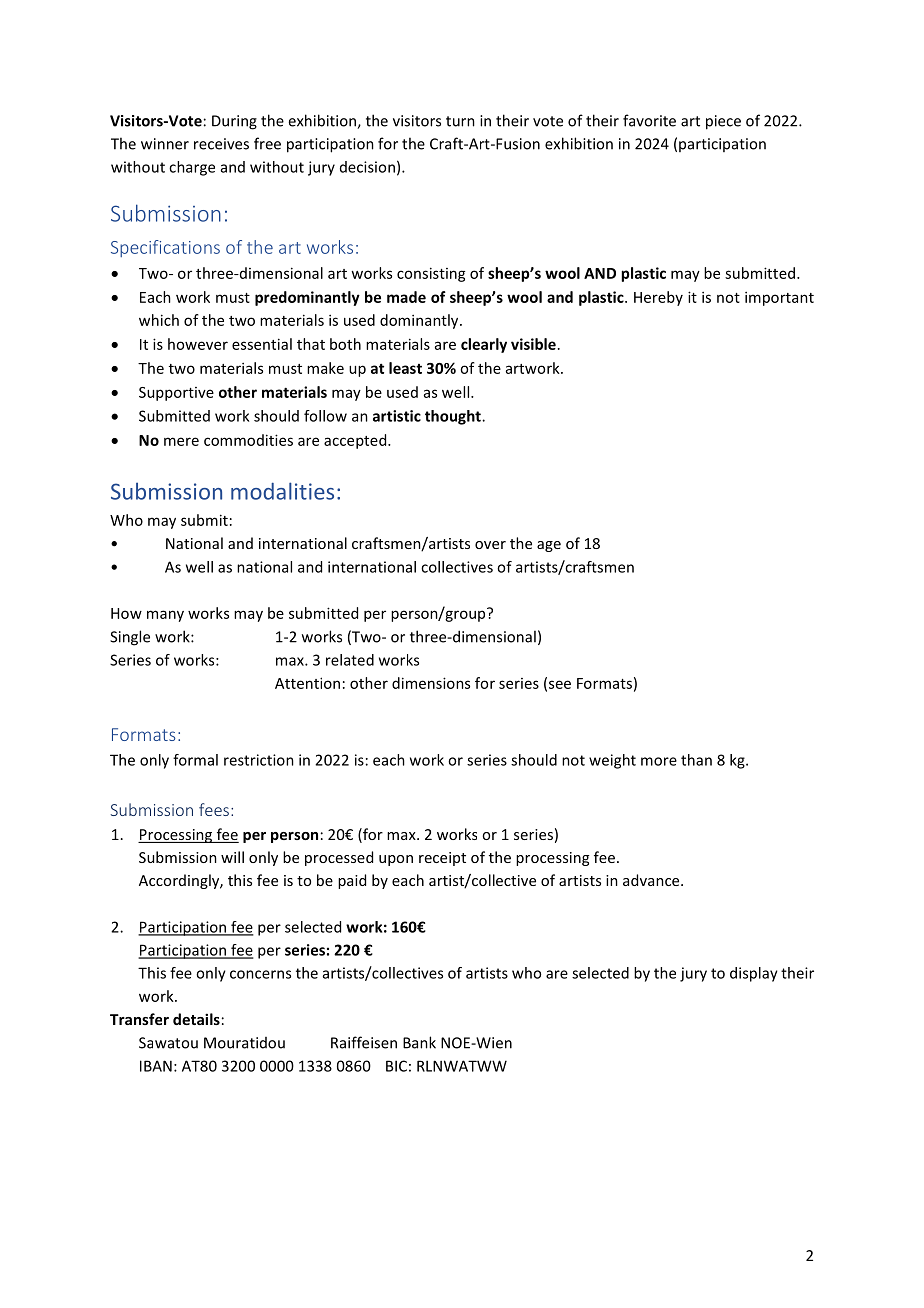 Image resolution: width=924 pixels, height=1308 pixels. I want to click on Bank, so click(419, 1042).
